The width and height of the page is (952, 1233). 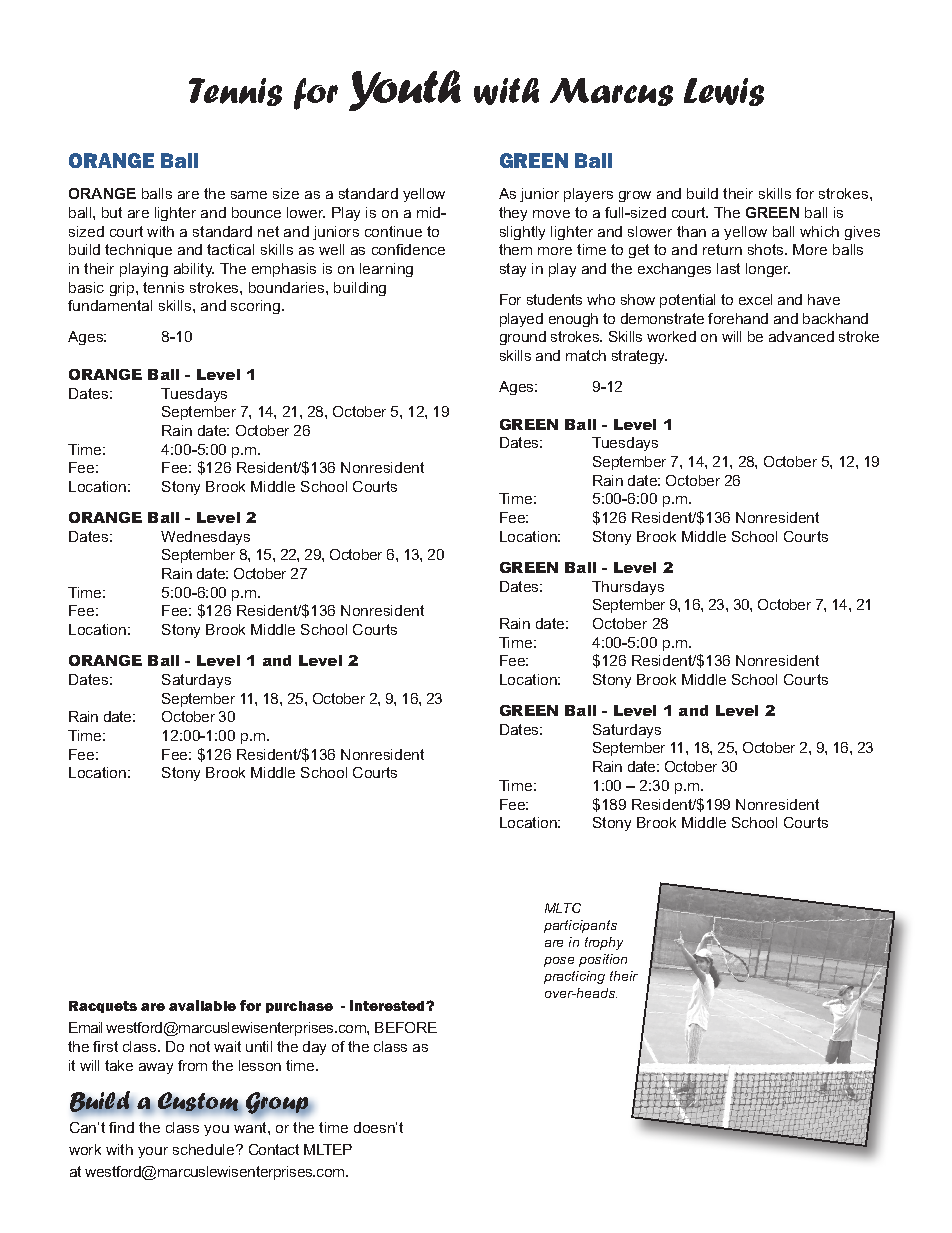 What do you see at coordinates (819, 231) in the page?
I see `which` at bounding box center [819, 231].
